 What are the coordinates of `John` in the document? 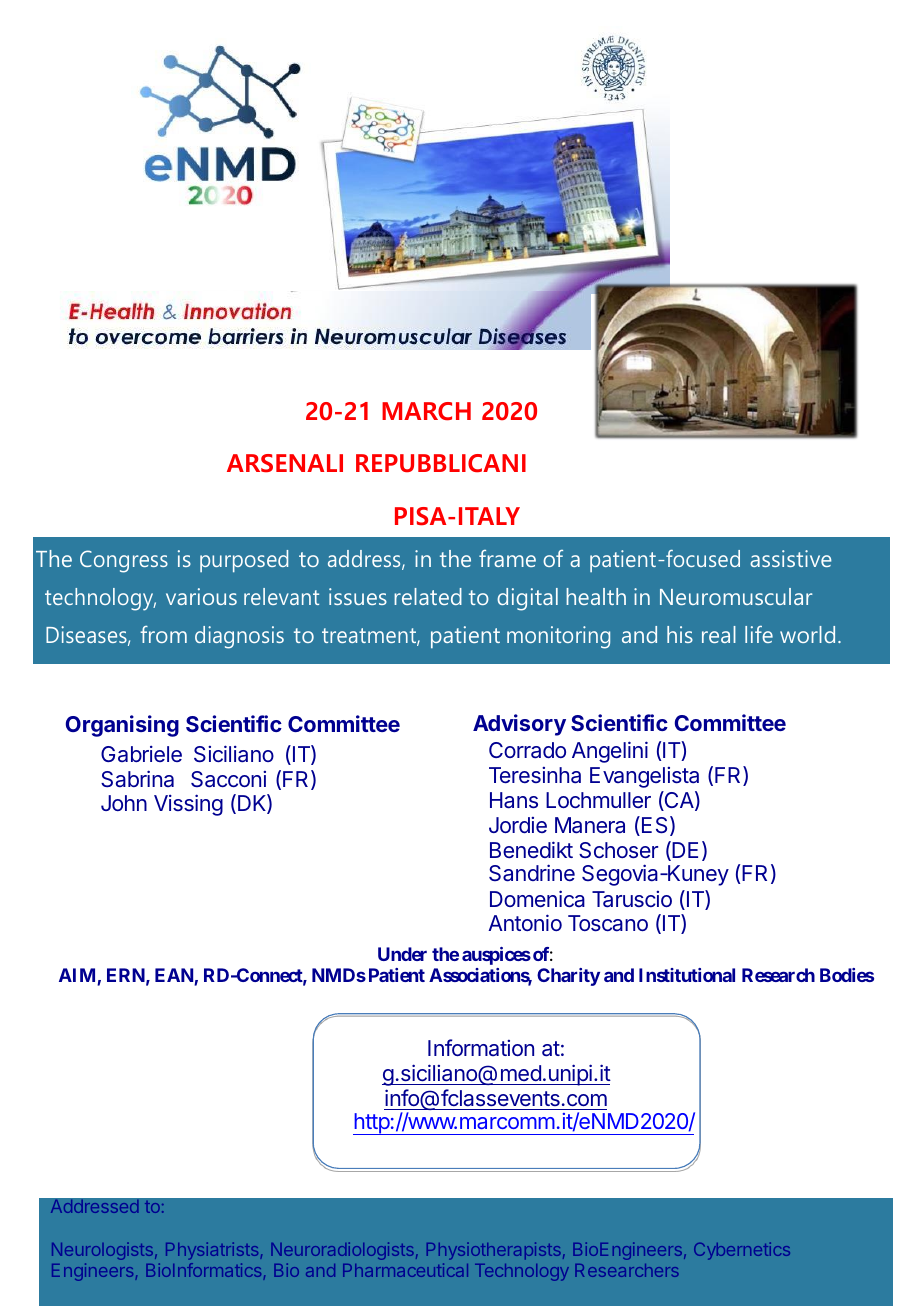 It's located at (124, 803).
